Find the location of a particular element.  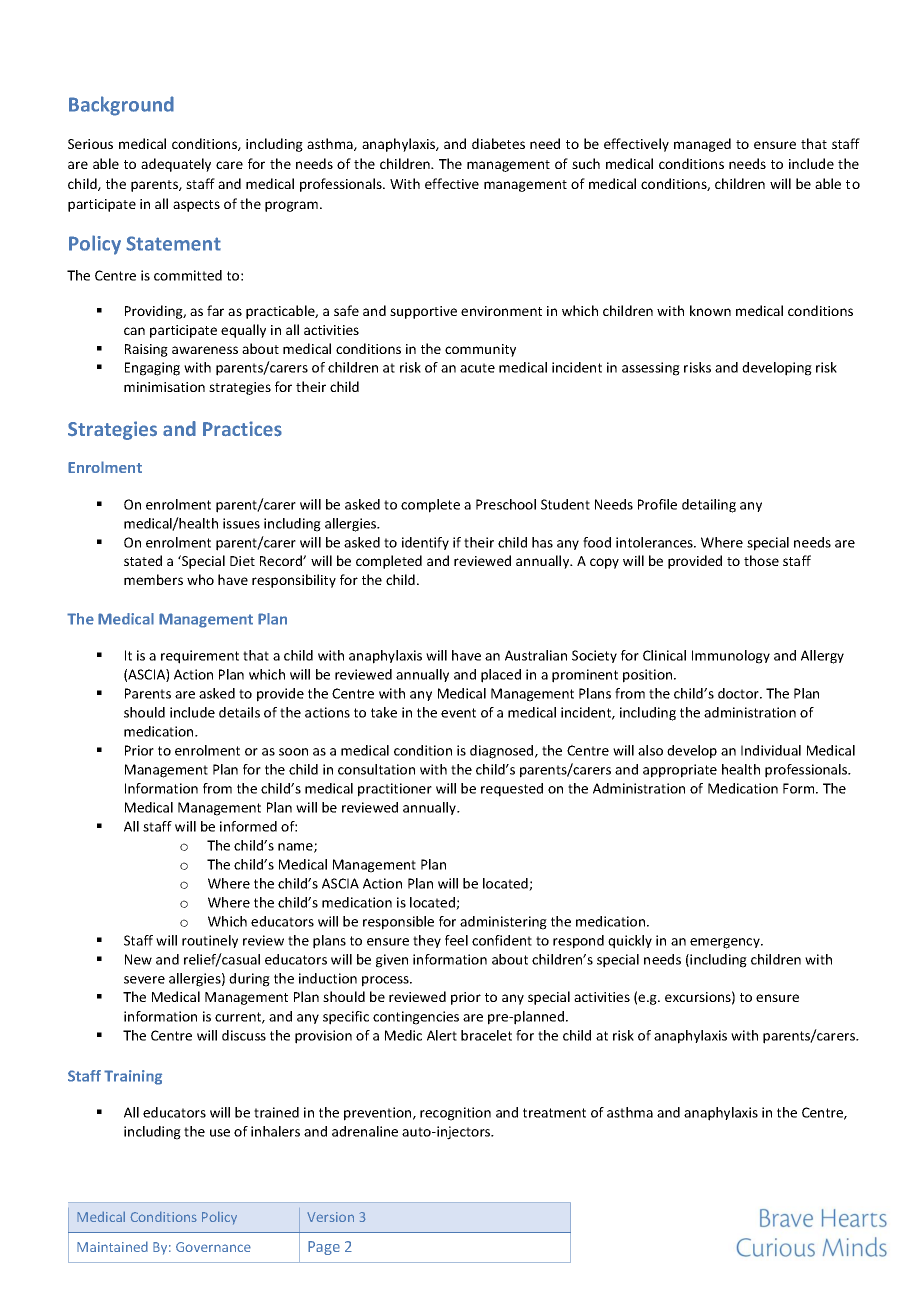

minimisation is located at coordinates (164, 387).
